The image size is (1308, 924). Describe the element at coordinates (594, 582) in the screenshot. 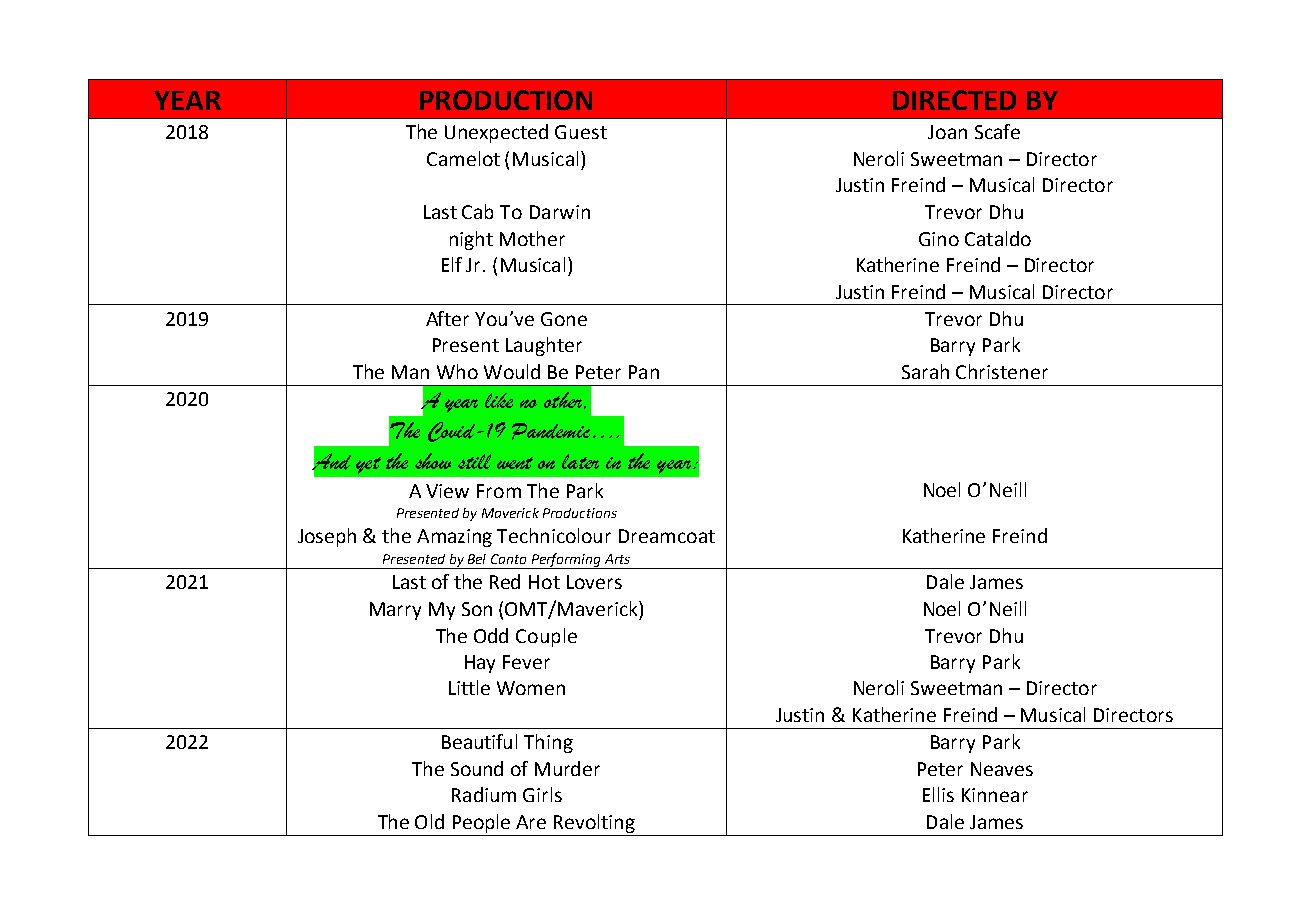

I see `Lovers` at that location.
